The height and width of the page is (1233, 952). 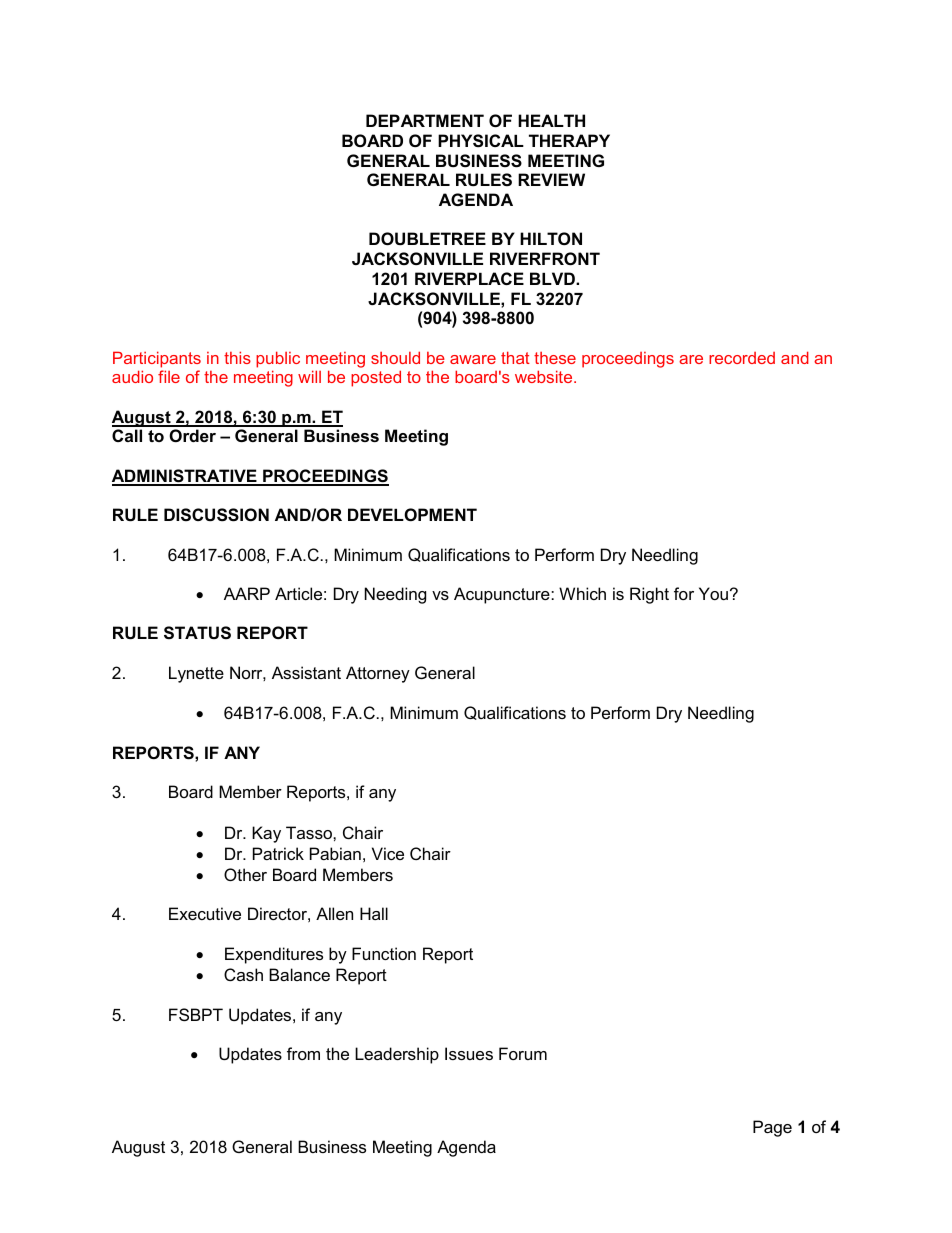 I want to click on Page, so click(x=772, y=1128).
